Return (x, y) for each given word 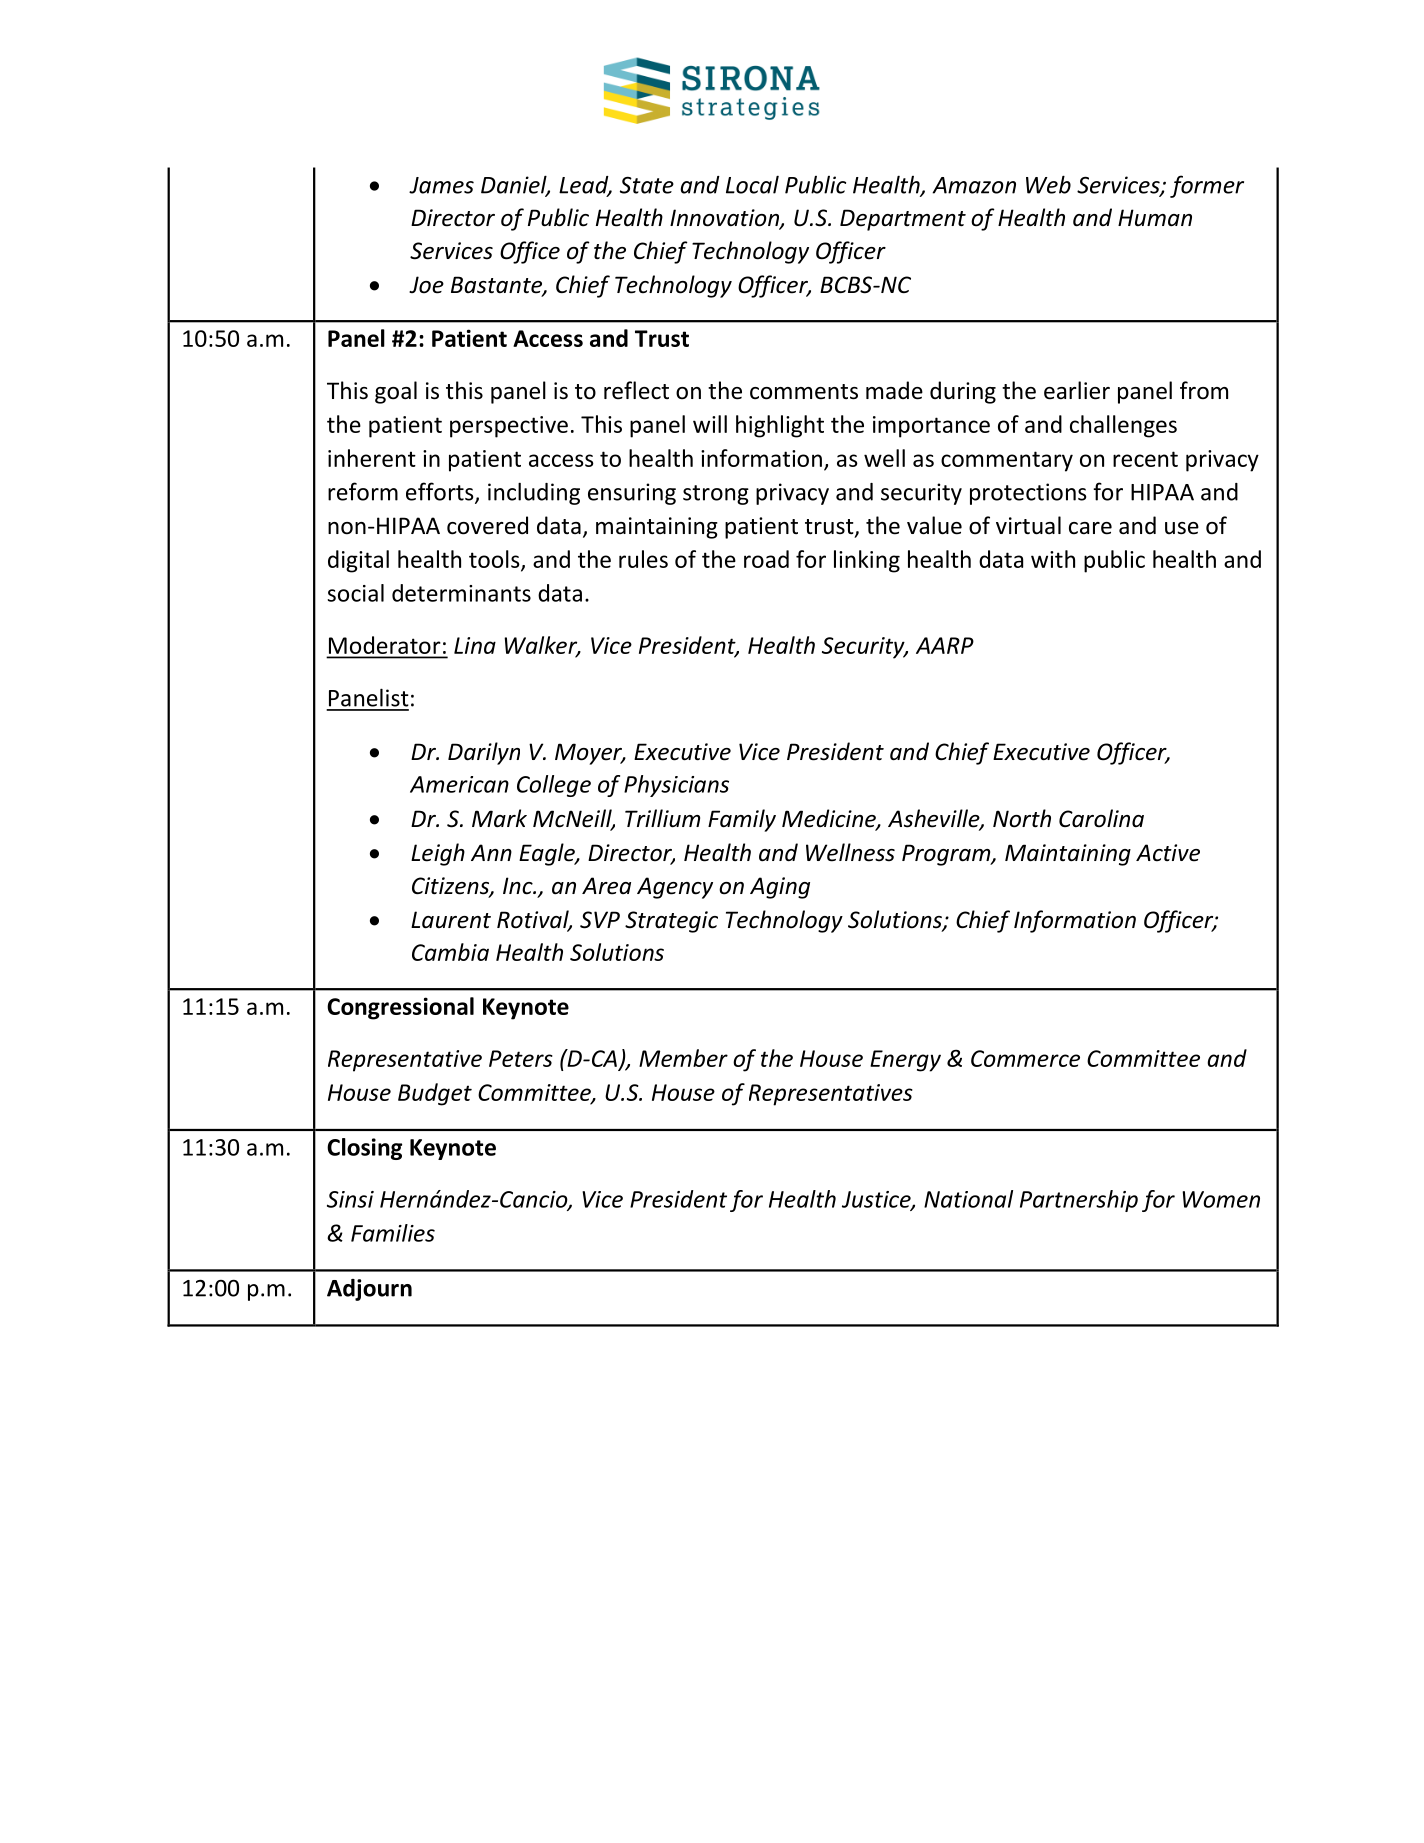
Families (393, 1233)
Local (752, 184)
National (968, 1199)
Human (1155, 218)
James (441, 185)
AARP (945, 645)
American (459, 784)
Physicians (676, 786)
